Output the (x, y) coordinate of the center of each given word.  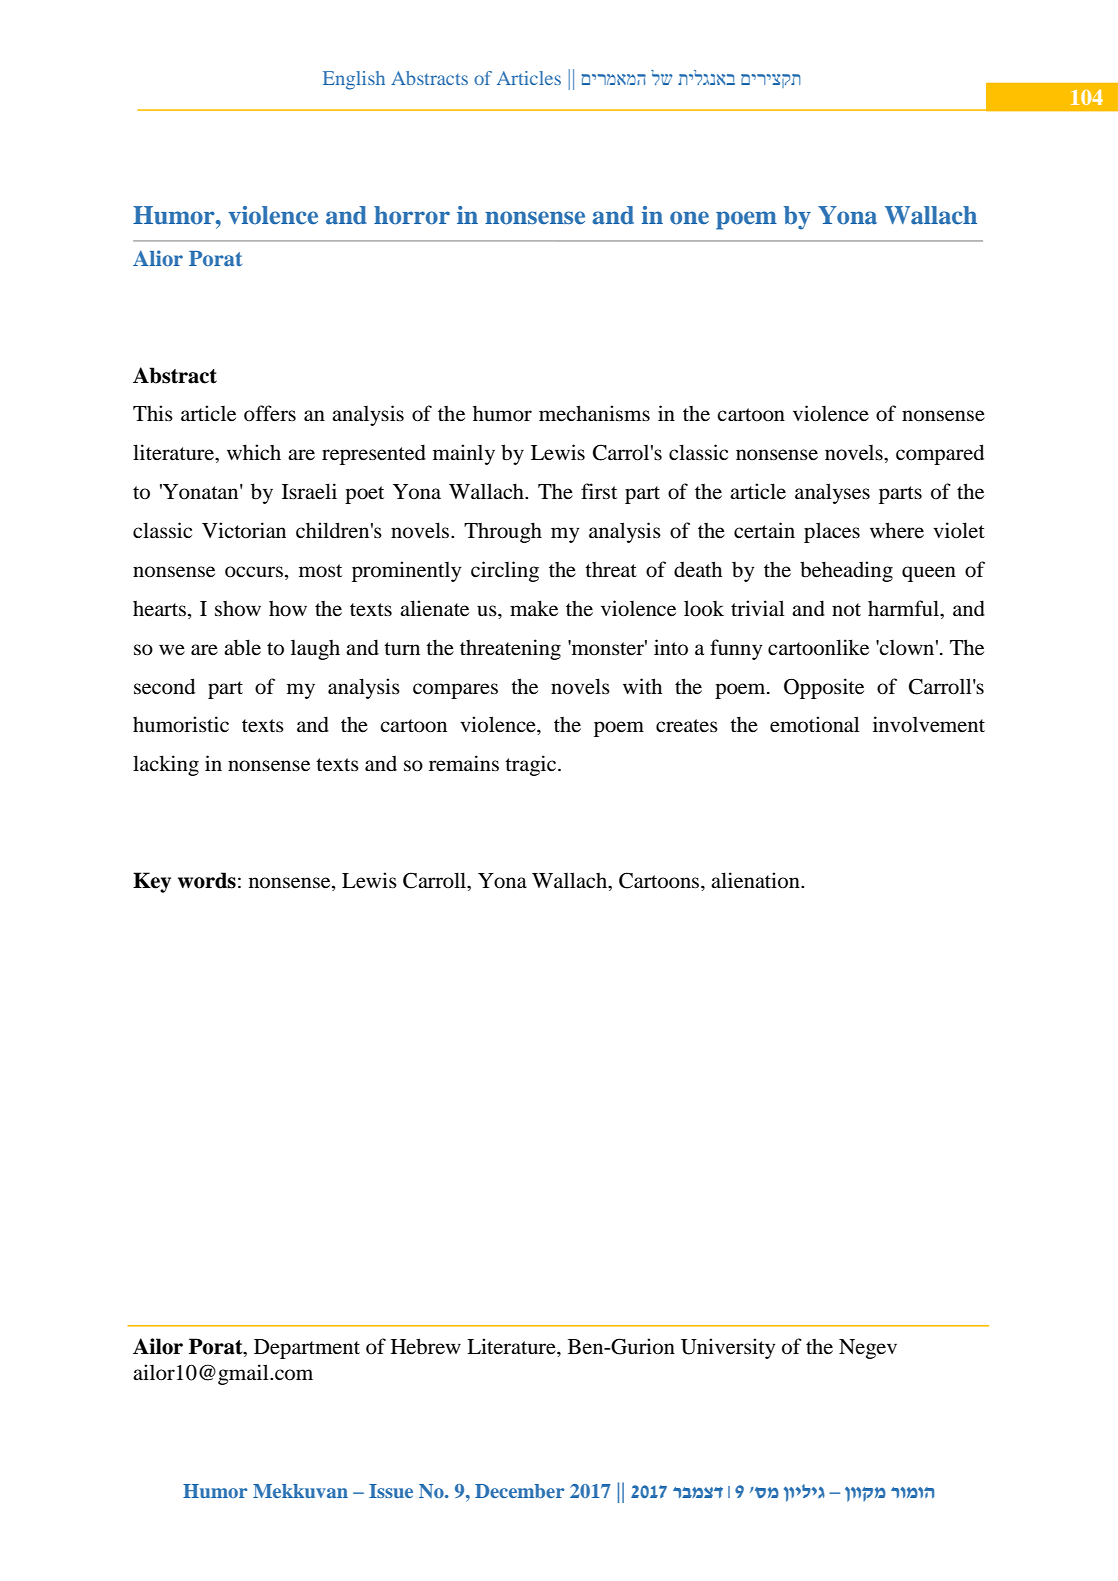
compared (940, 454)
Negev (868, 1349)
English (354, 80)
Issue (391, 1491)
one (689, 218)
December (519, 1491)
